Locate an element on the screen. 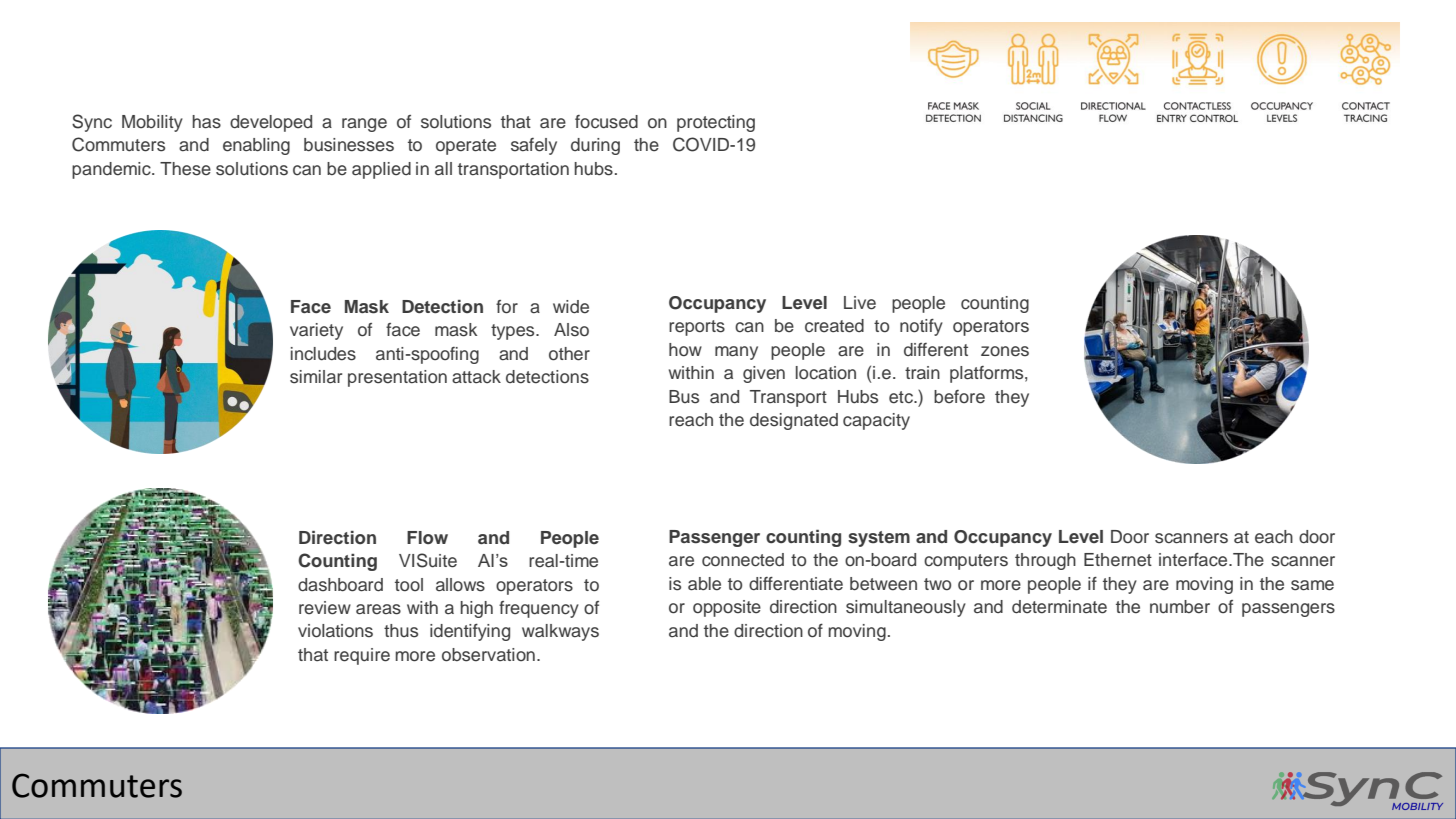  number is located at coordinates (1180, 607).
